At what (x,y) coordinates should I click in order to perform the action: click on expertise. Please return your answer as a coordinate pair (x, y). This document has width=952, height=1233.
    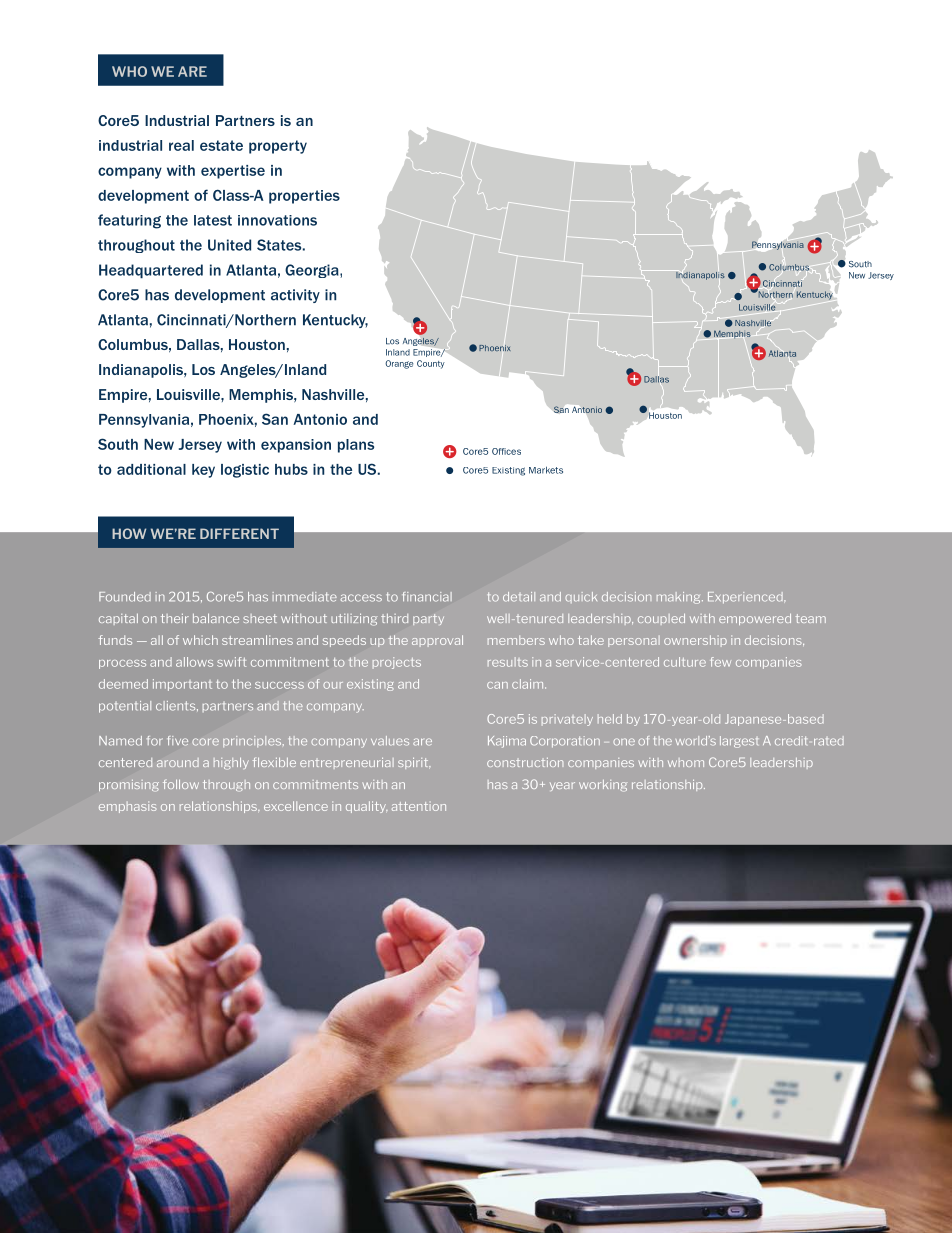
    Looking at the image, I should click on (233, 172).
